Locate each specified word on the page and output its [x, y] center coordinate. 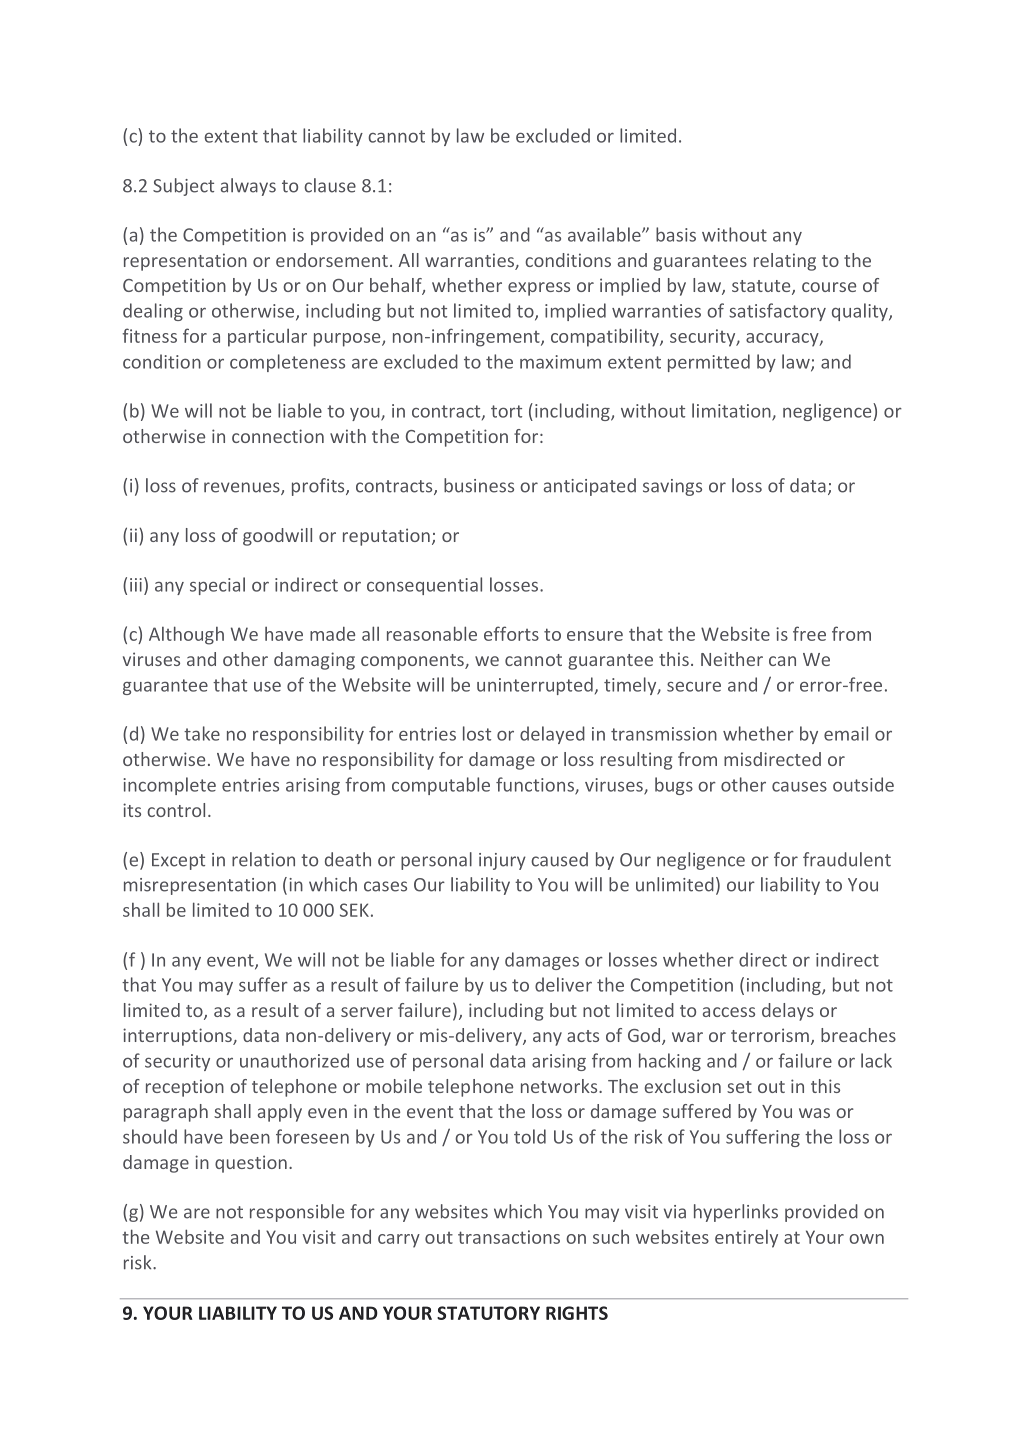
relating [785, 262]
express [539, 289]
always [248, 187]
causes [799, 787]
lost [477, 733]
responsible [297, 1213]
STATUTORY [488, 1313]
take [202, 733]
